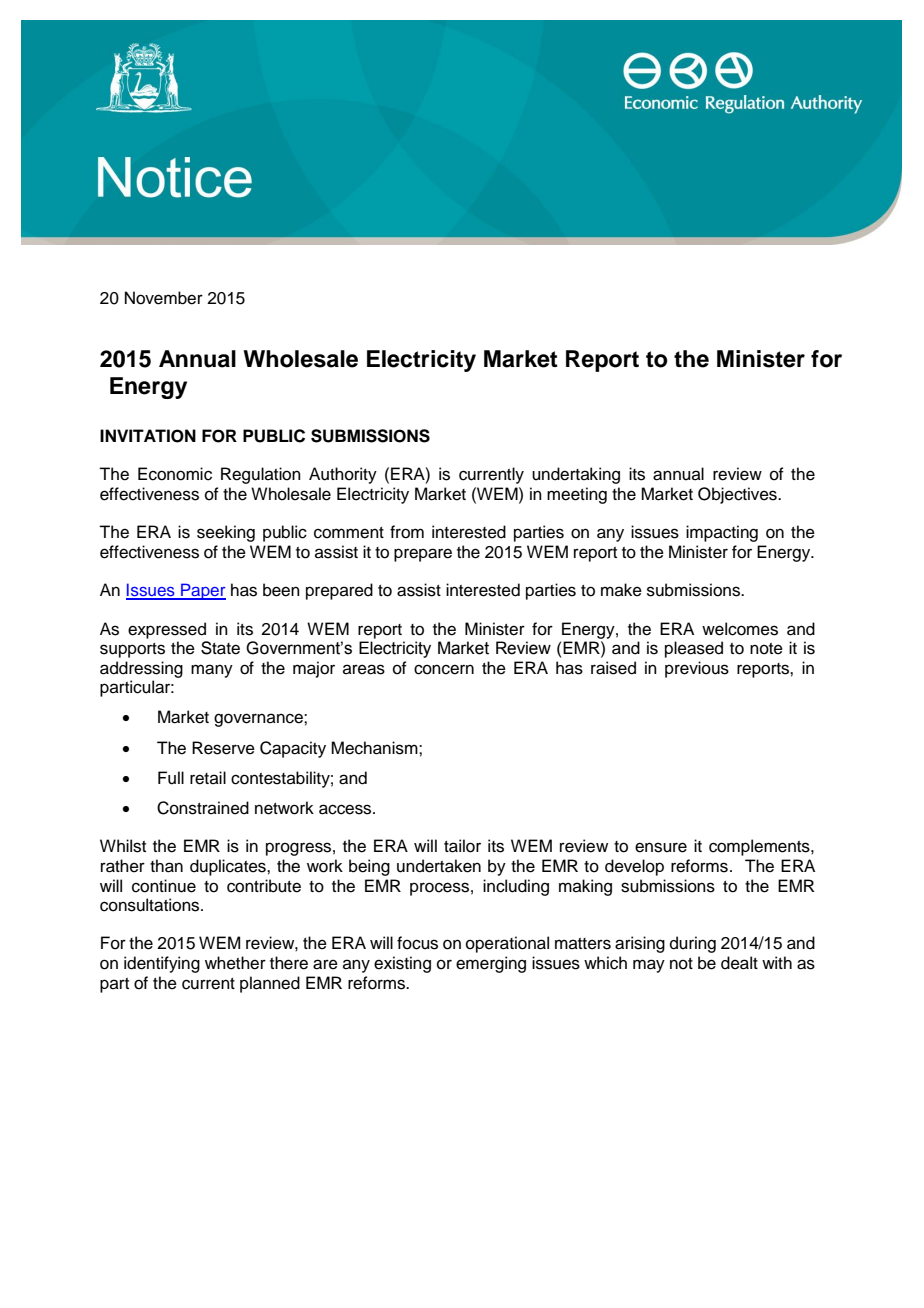 This screenshot has height=1308, width=924. I want to click on emerging, so click(491, 964).
